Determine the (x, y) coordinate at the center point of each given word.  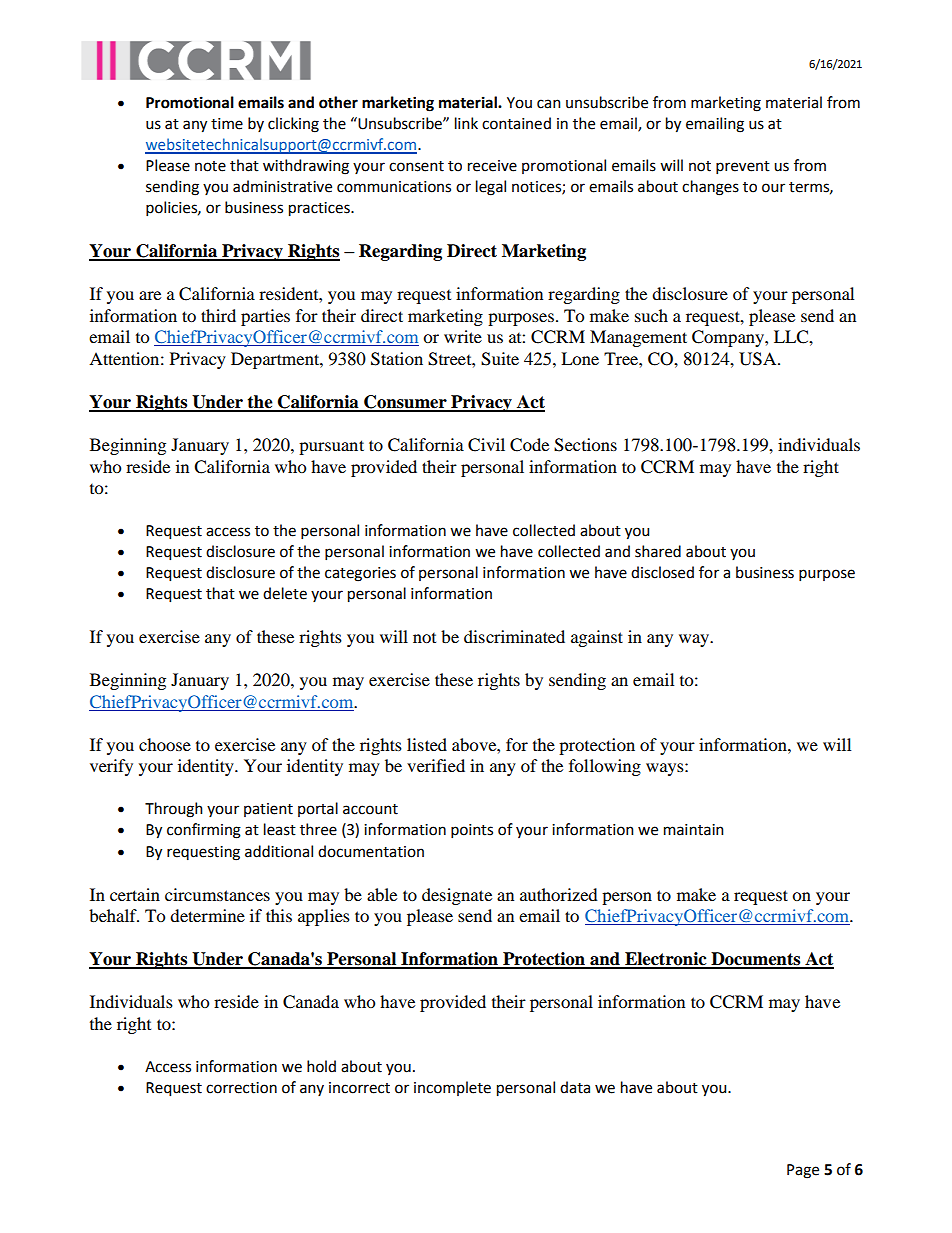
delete (285, 593)
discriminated (514, 636)
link (466, 123)
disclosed (662, 572)
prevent (743, 167)
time (227, 124)
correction (241, 1088)
